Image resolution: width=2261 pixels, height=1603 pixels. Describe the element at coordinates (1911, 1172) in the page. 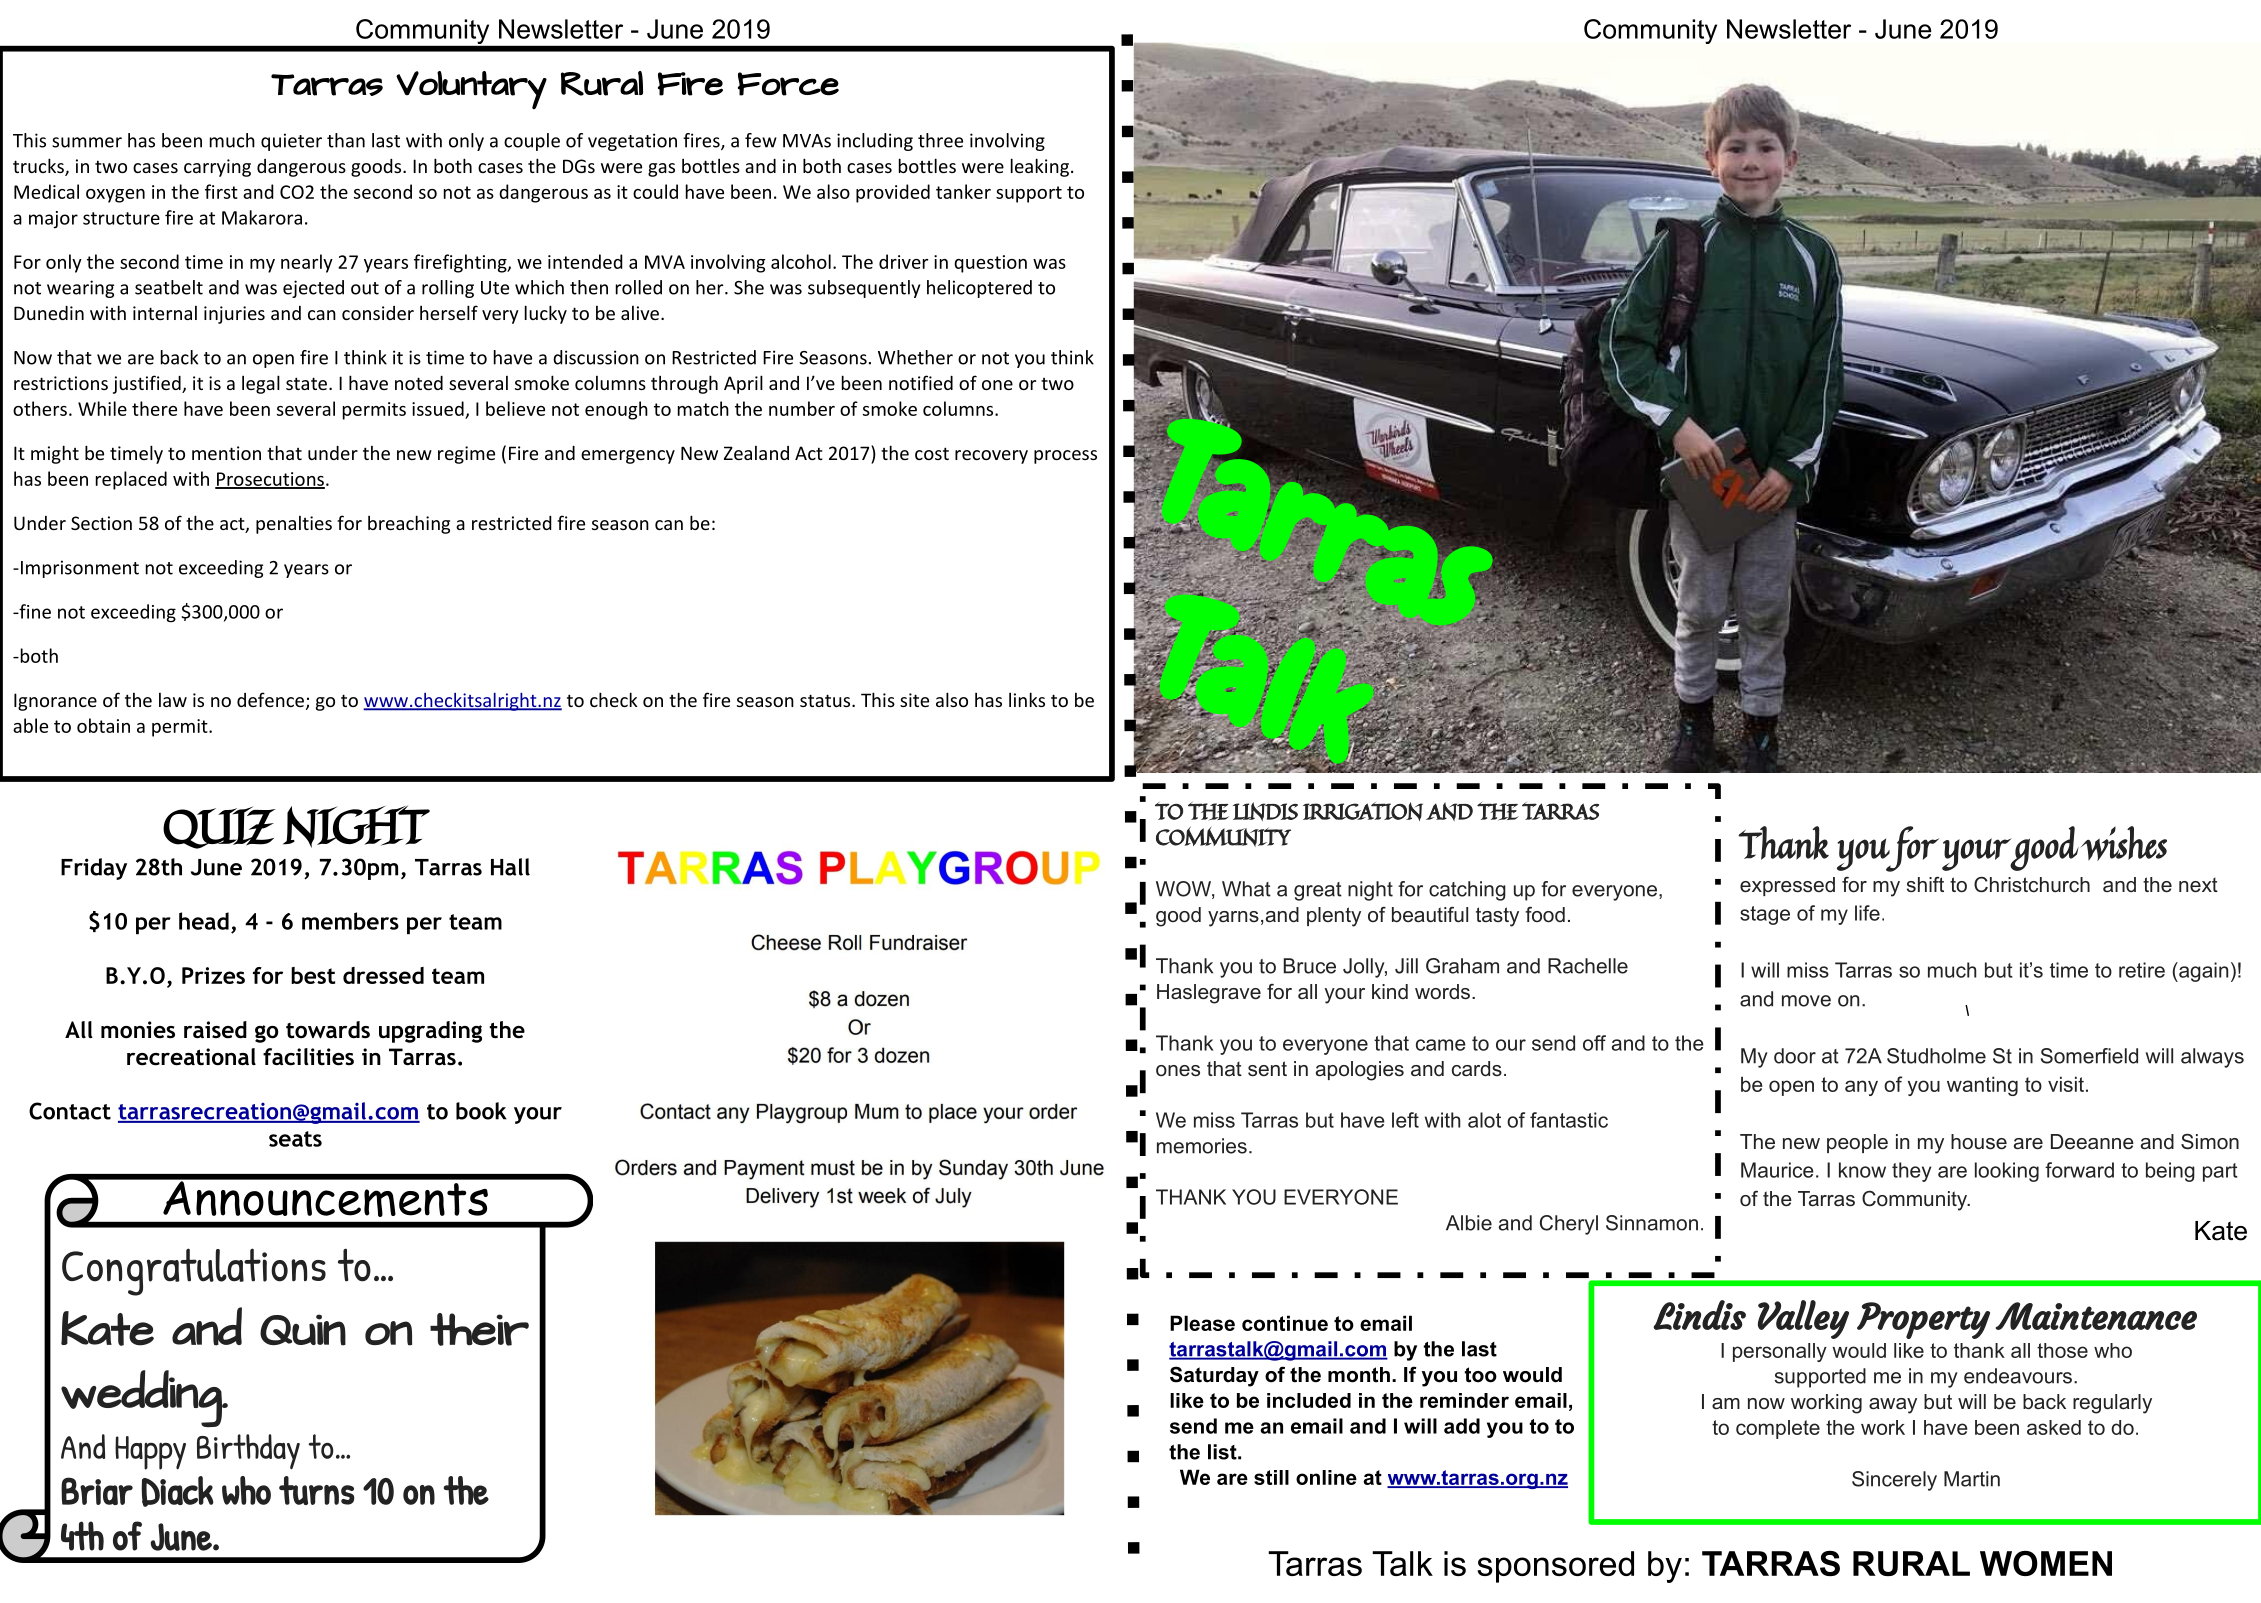

I see `they` at that location.
